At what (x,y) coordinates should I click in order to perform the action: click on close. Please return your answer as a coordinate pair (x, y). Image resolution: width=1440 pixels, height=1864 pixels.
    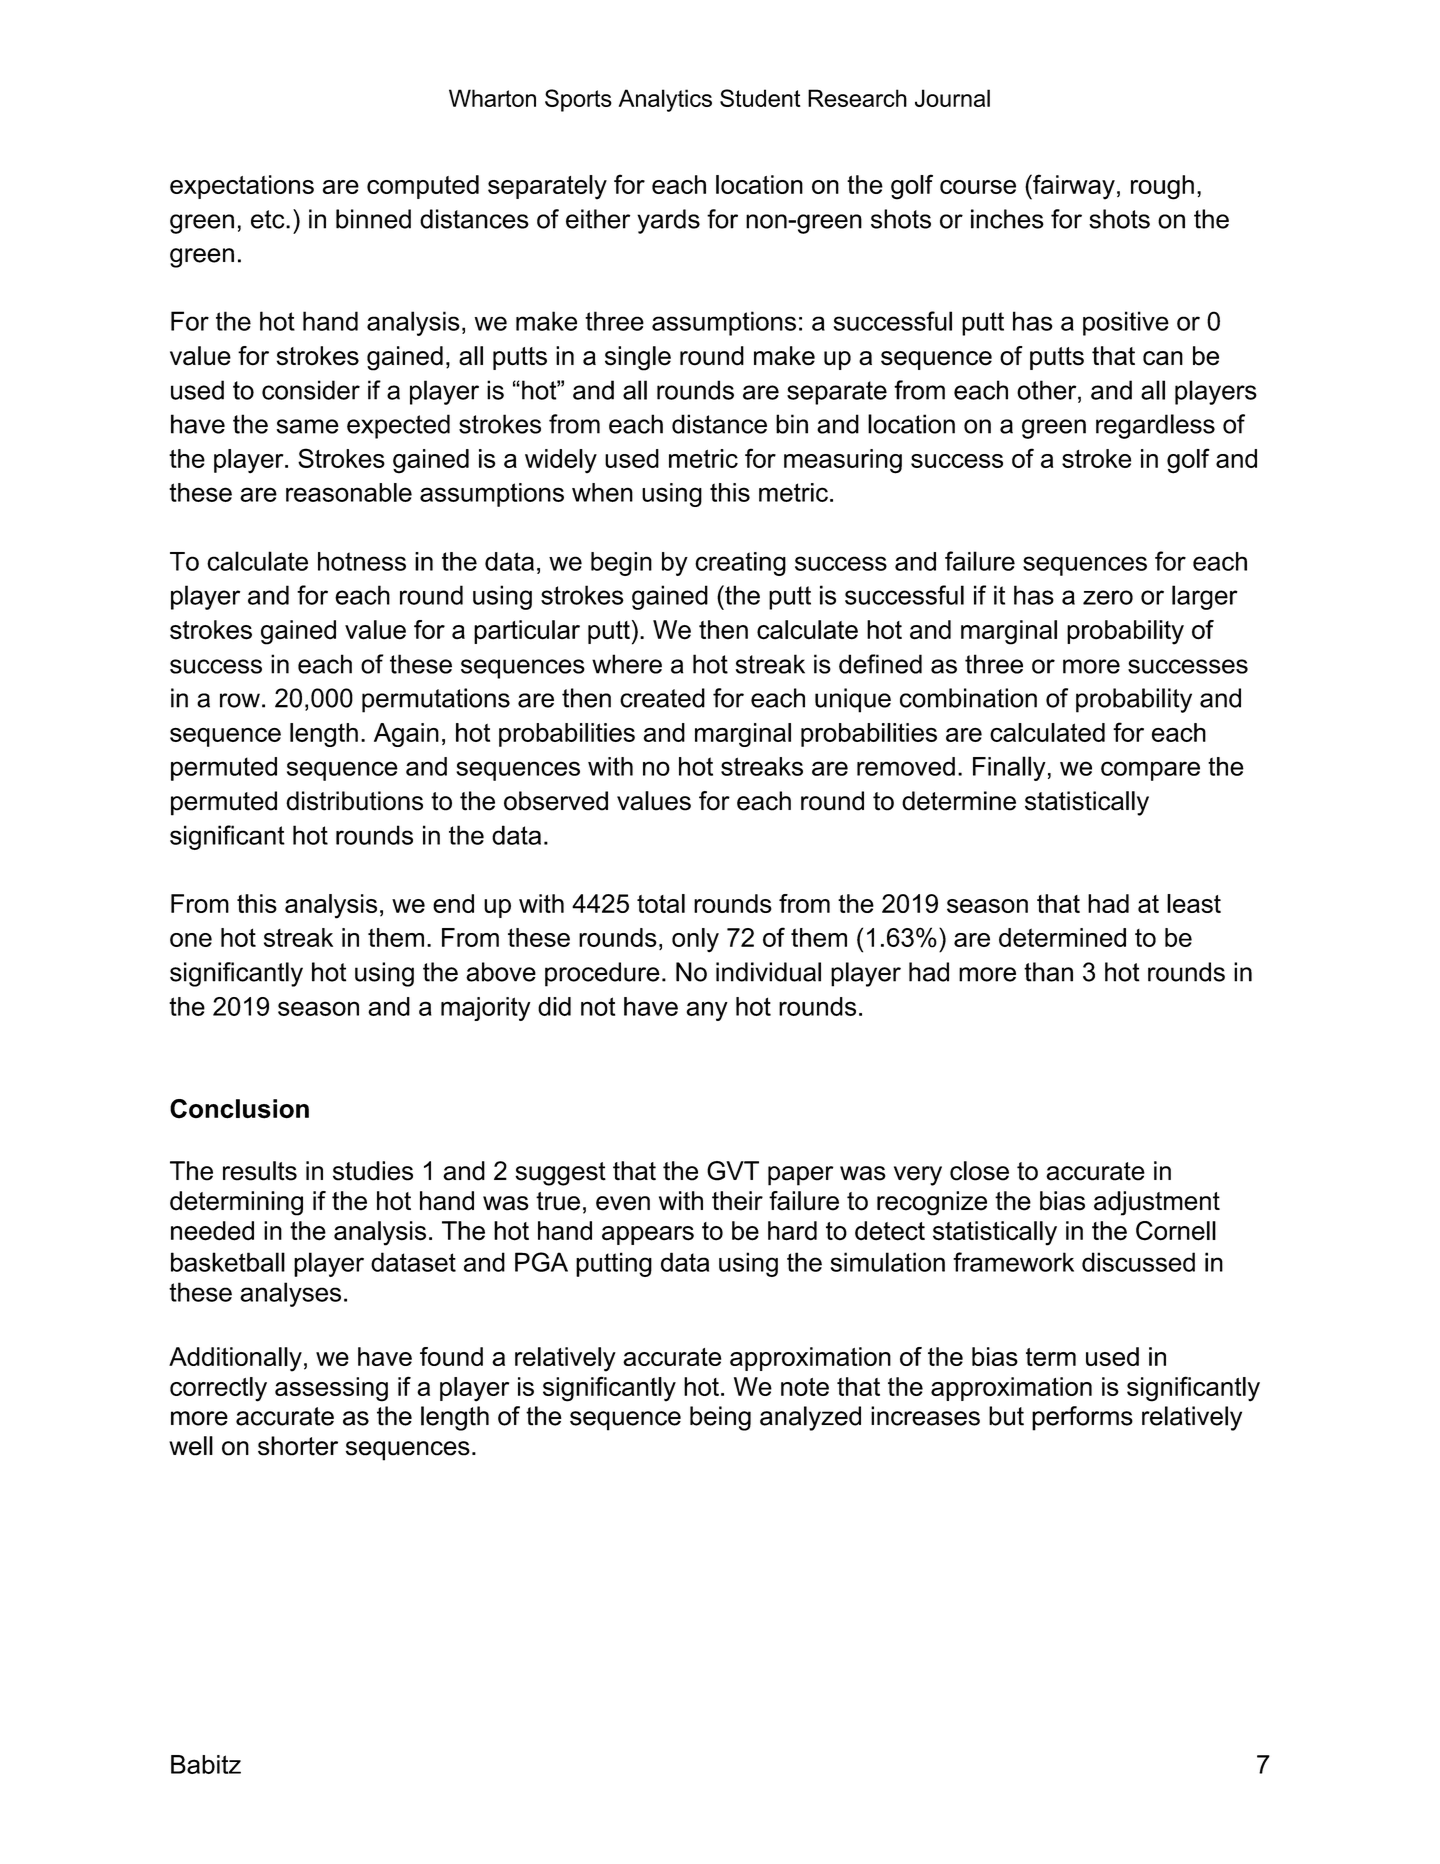
    Looking at the image, I should click on (979, 1171).
